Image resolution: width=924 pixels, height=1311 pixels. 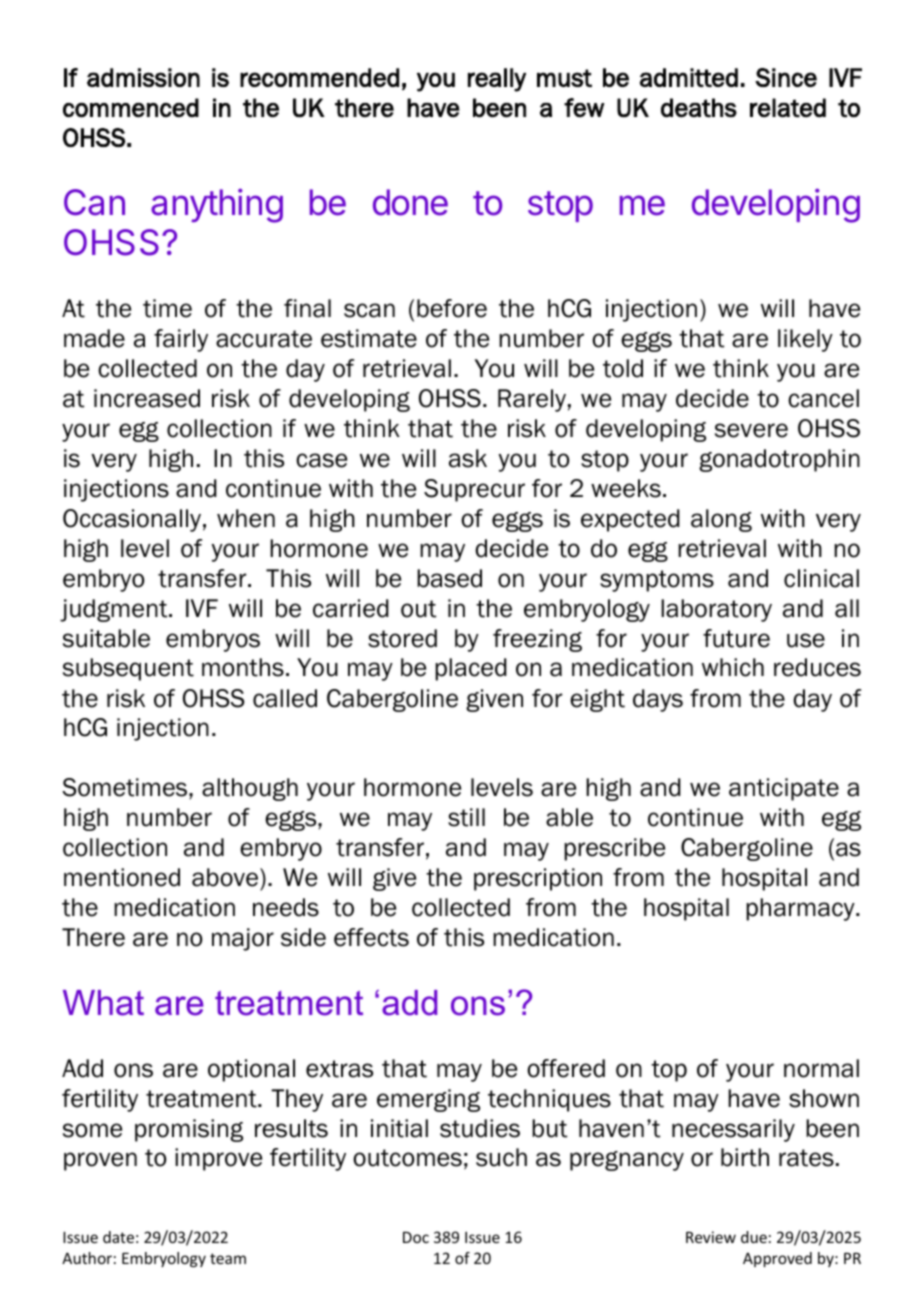 What do you see at coordinates (246, 518) in the document?
I see `when` at bounding box center [246, 518].
